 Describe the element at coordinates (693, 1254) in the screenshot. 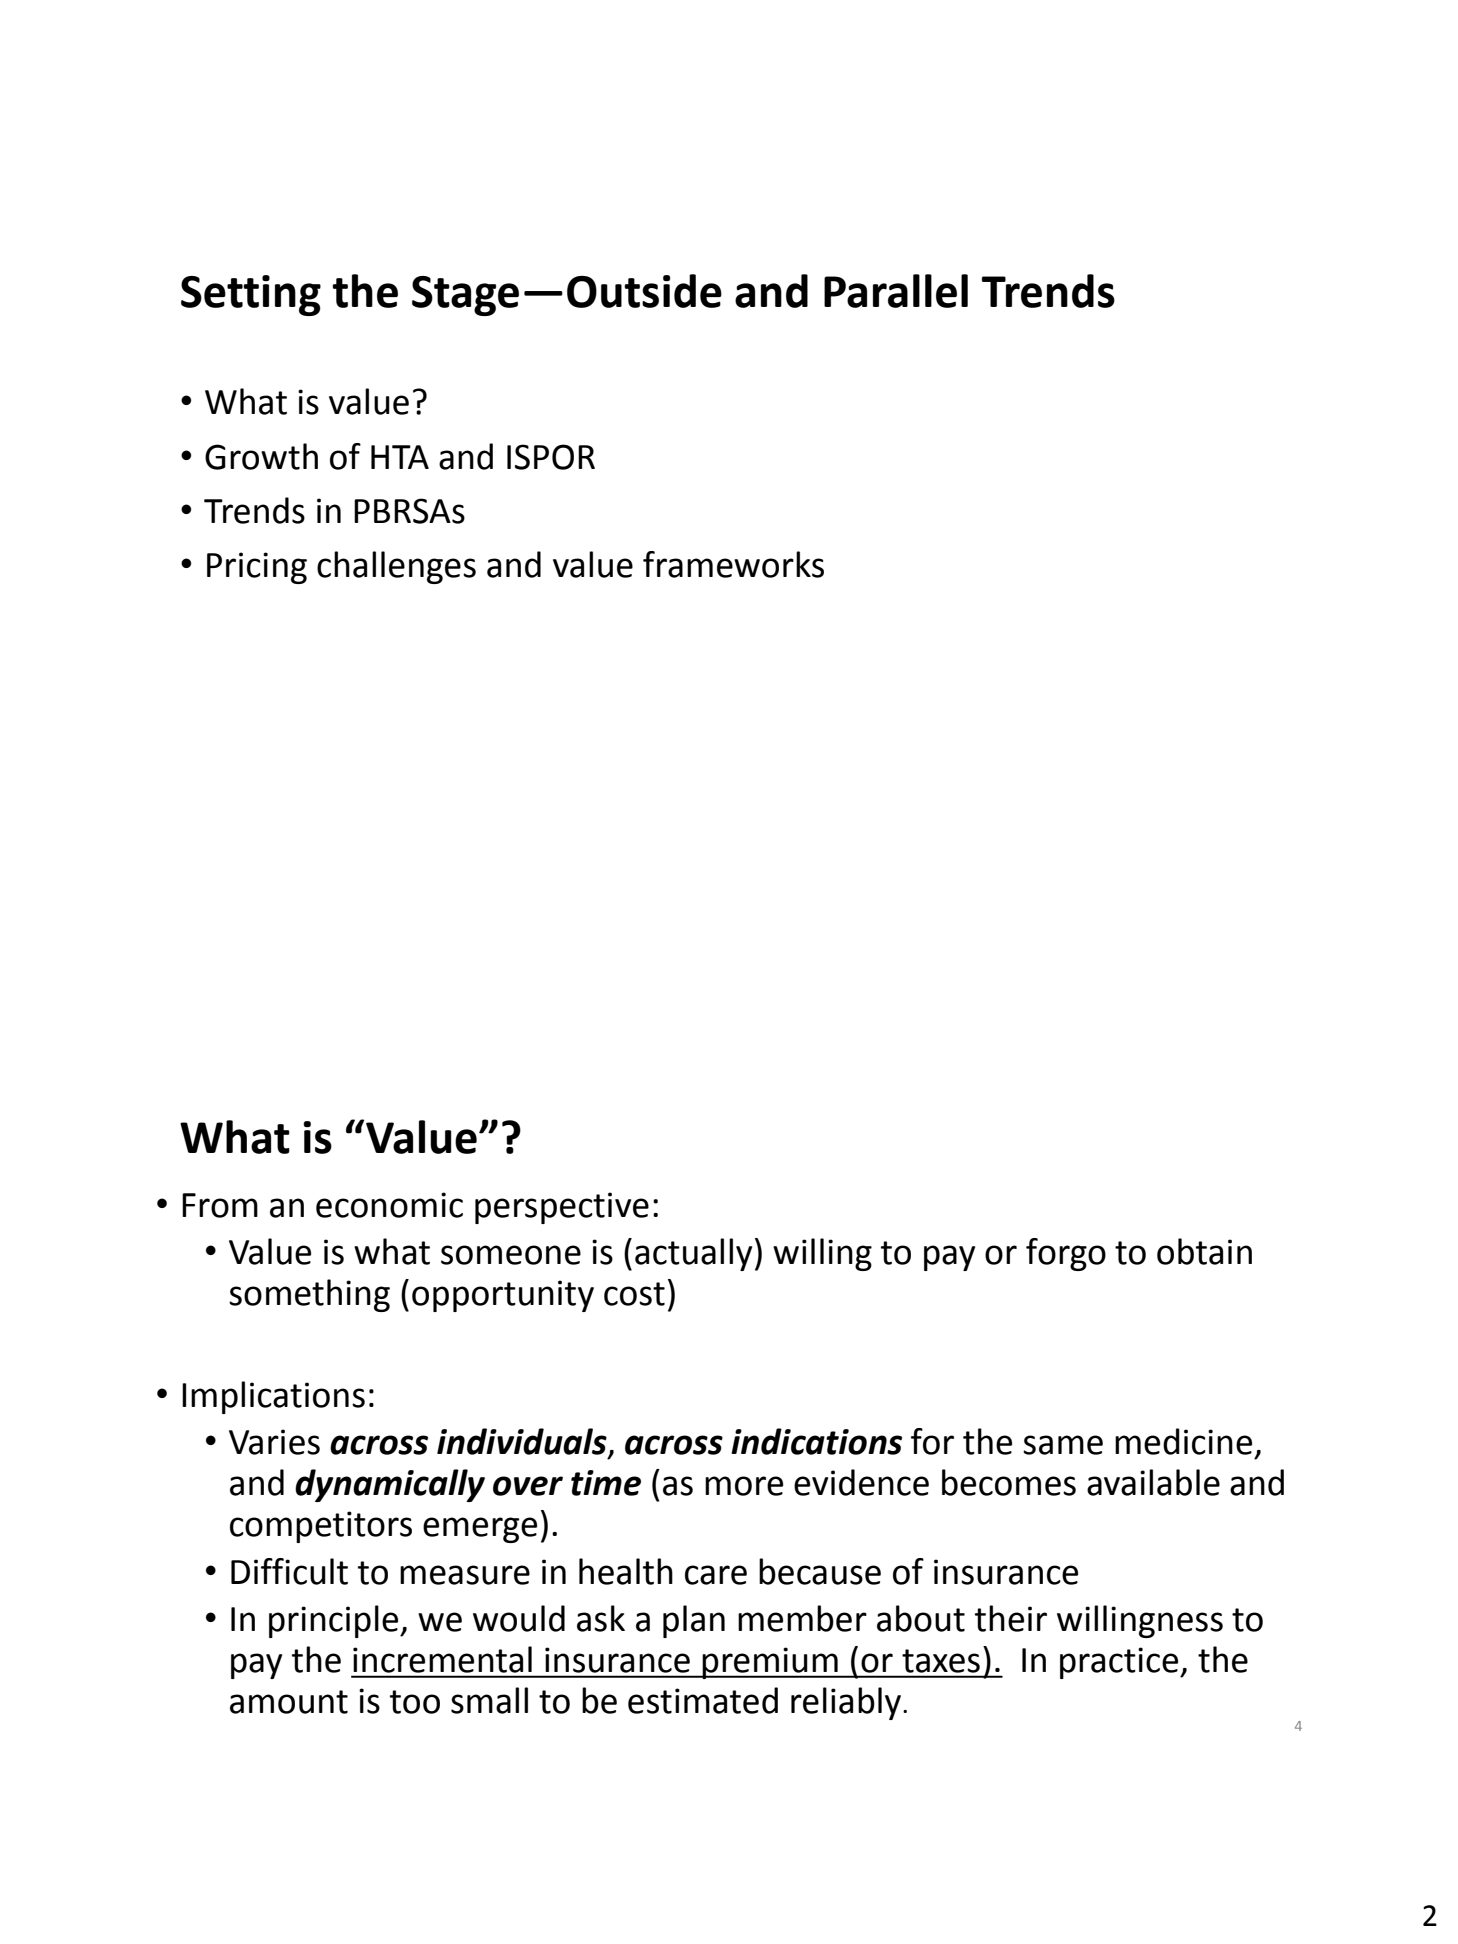

I see `actually` at that location.
